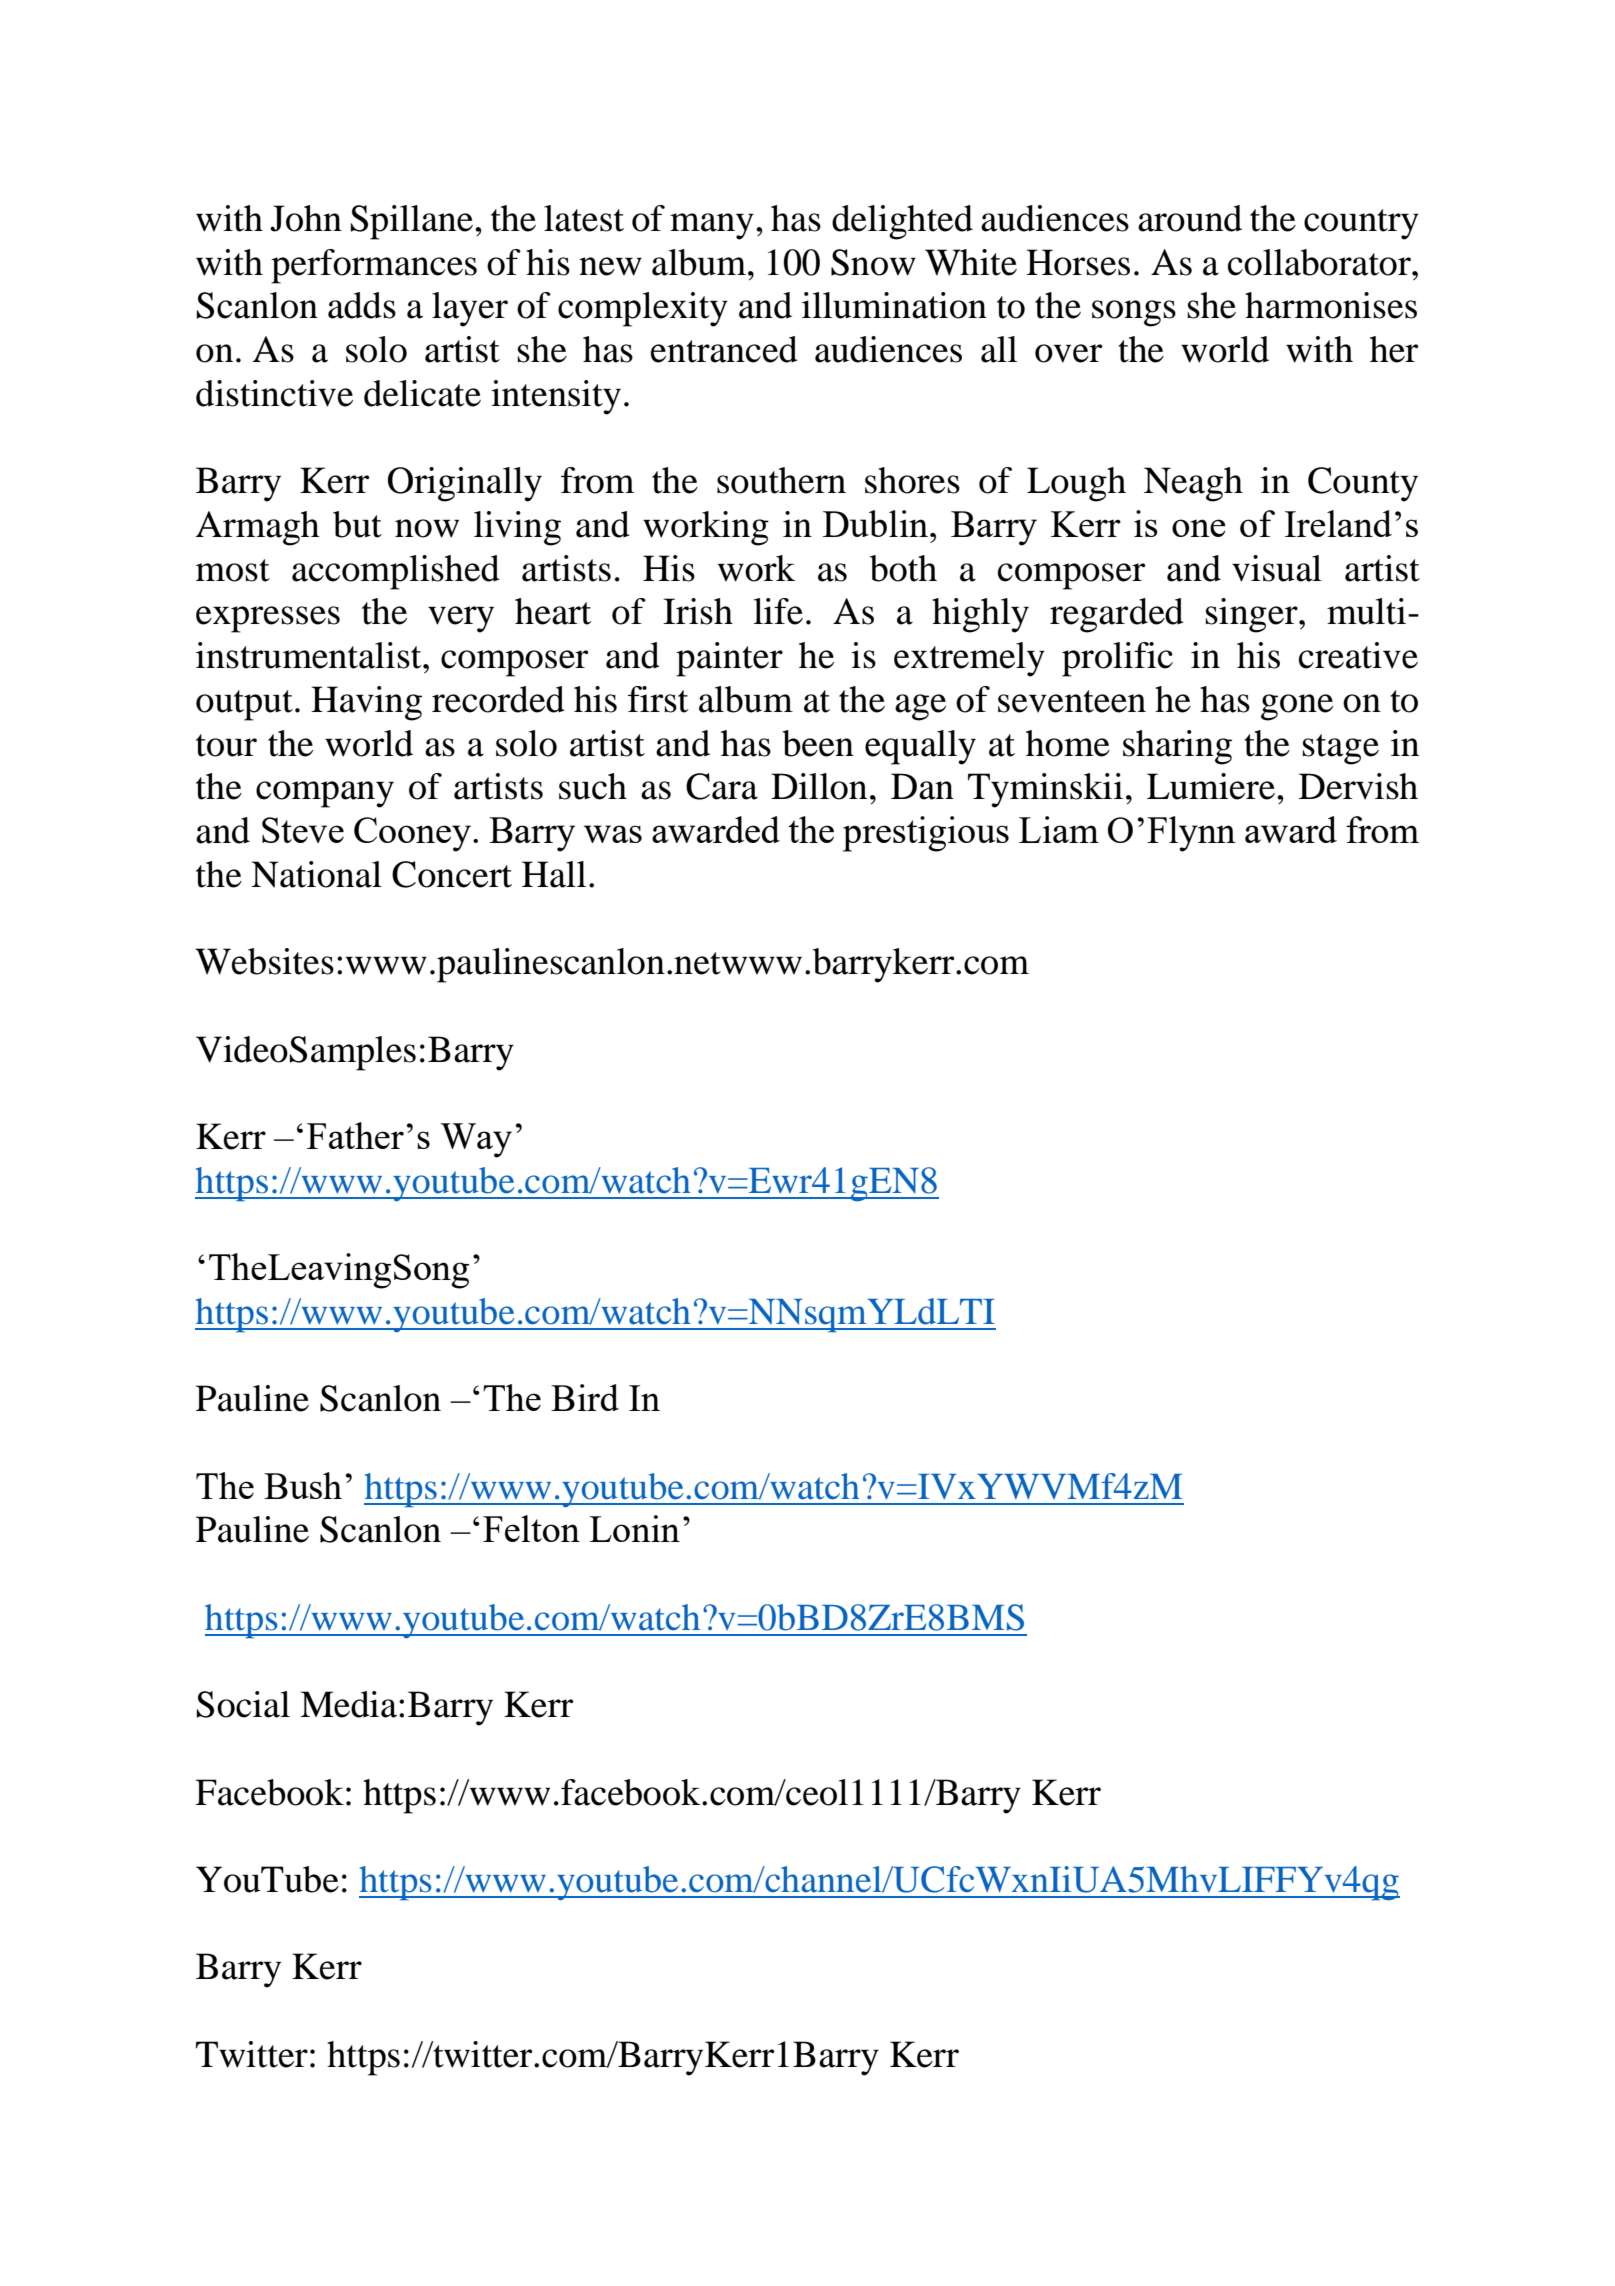 The height and width of the screenshot is (2286, 1615). Describe the element at coordinates (926, 834) in the screenshot. I see `prestigious` at that location.
